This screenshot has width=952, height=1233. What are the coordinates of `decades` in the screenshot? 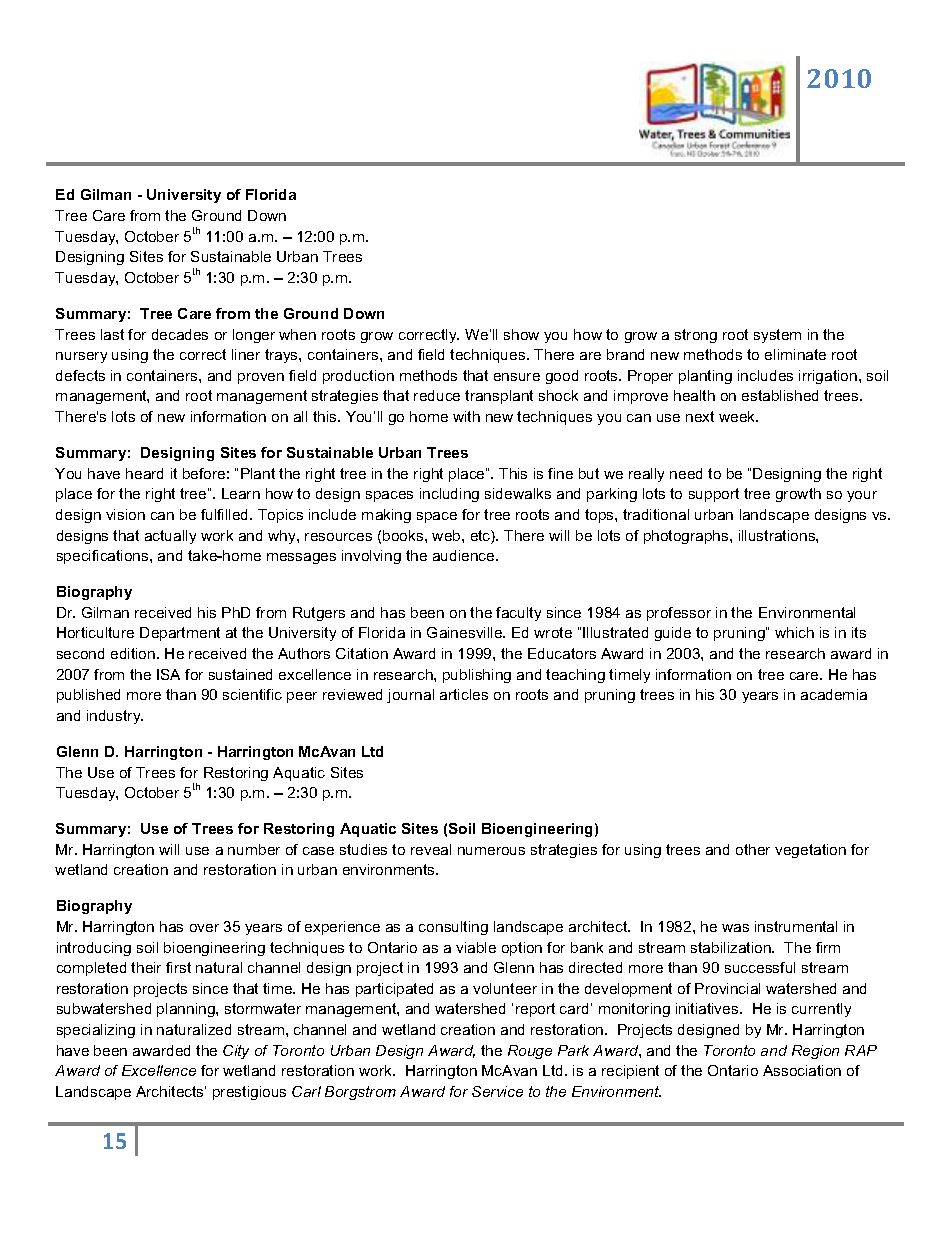 It's located at (180, 334).
